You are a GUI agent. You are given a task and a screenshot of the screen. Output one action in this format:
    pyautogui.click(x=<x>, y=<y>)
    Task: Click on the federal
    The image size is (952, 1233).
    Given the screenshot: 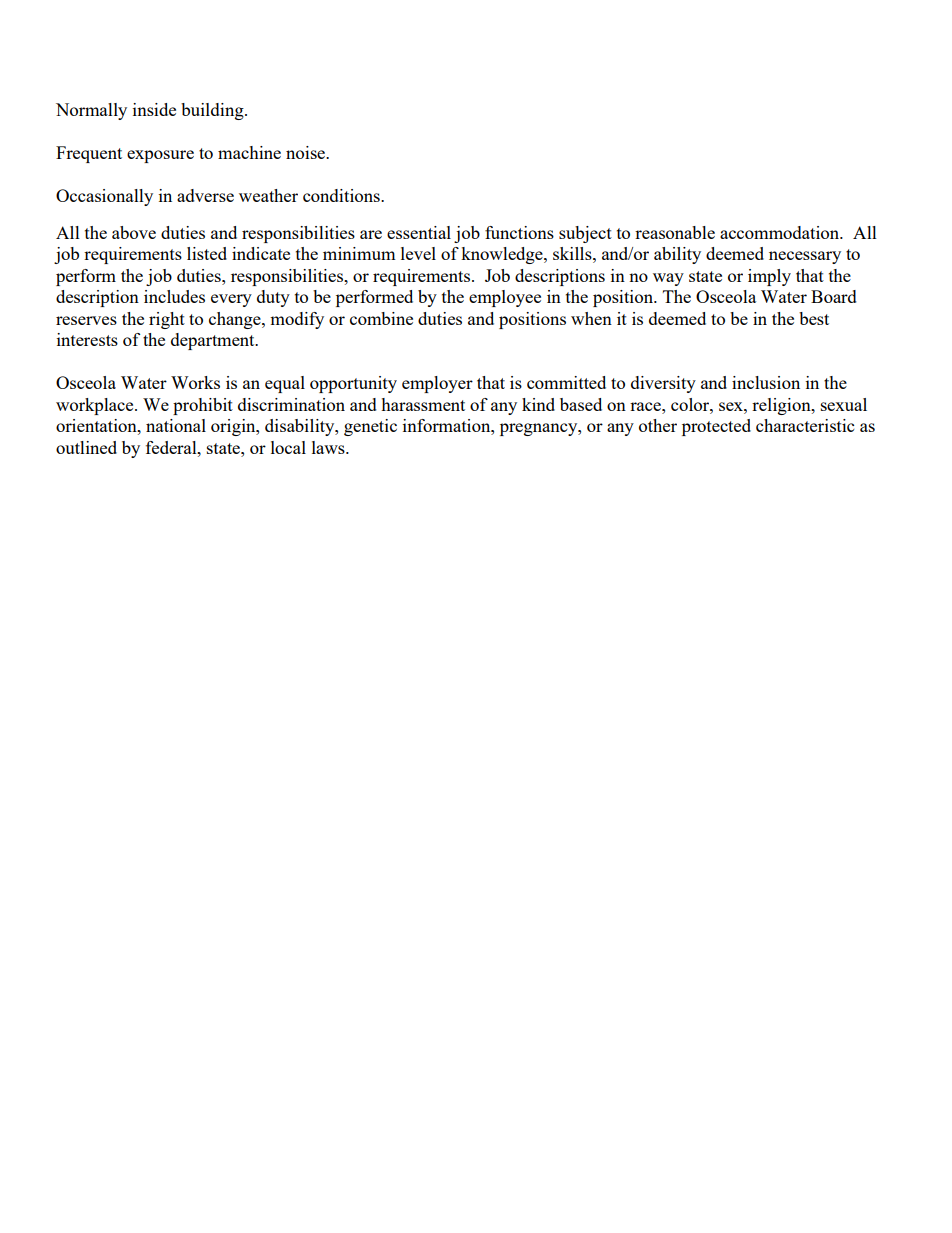 What is the action you would take?
    pyautogui.click(x=172, y=447)
